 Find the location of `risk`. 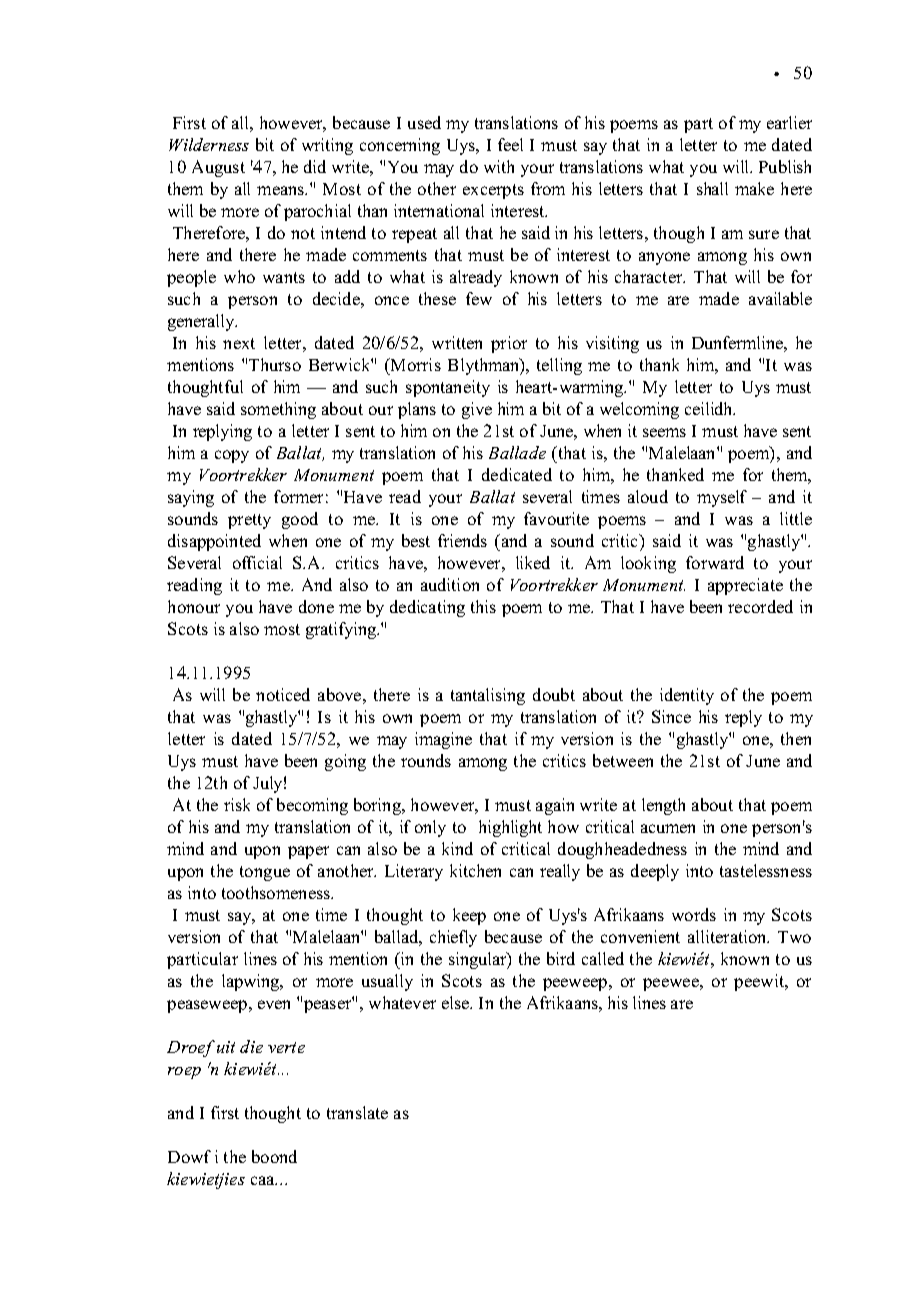

risk is located at coordinates (237, 804).
